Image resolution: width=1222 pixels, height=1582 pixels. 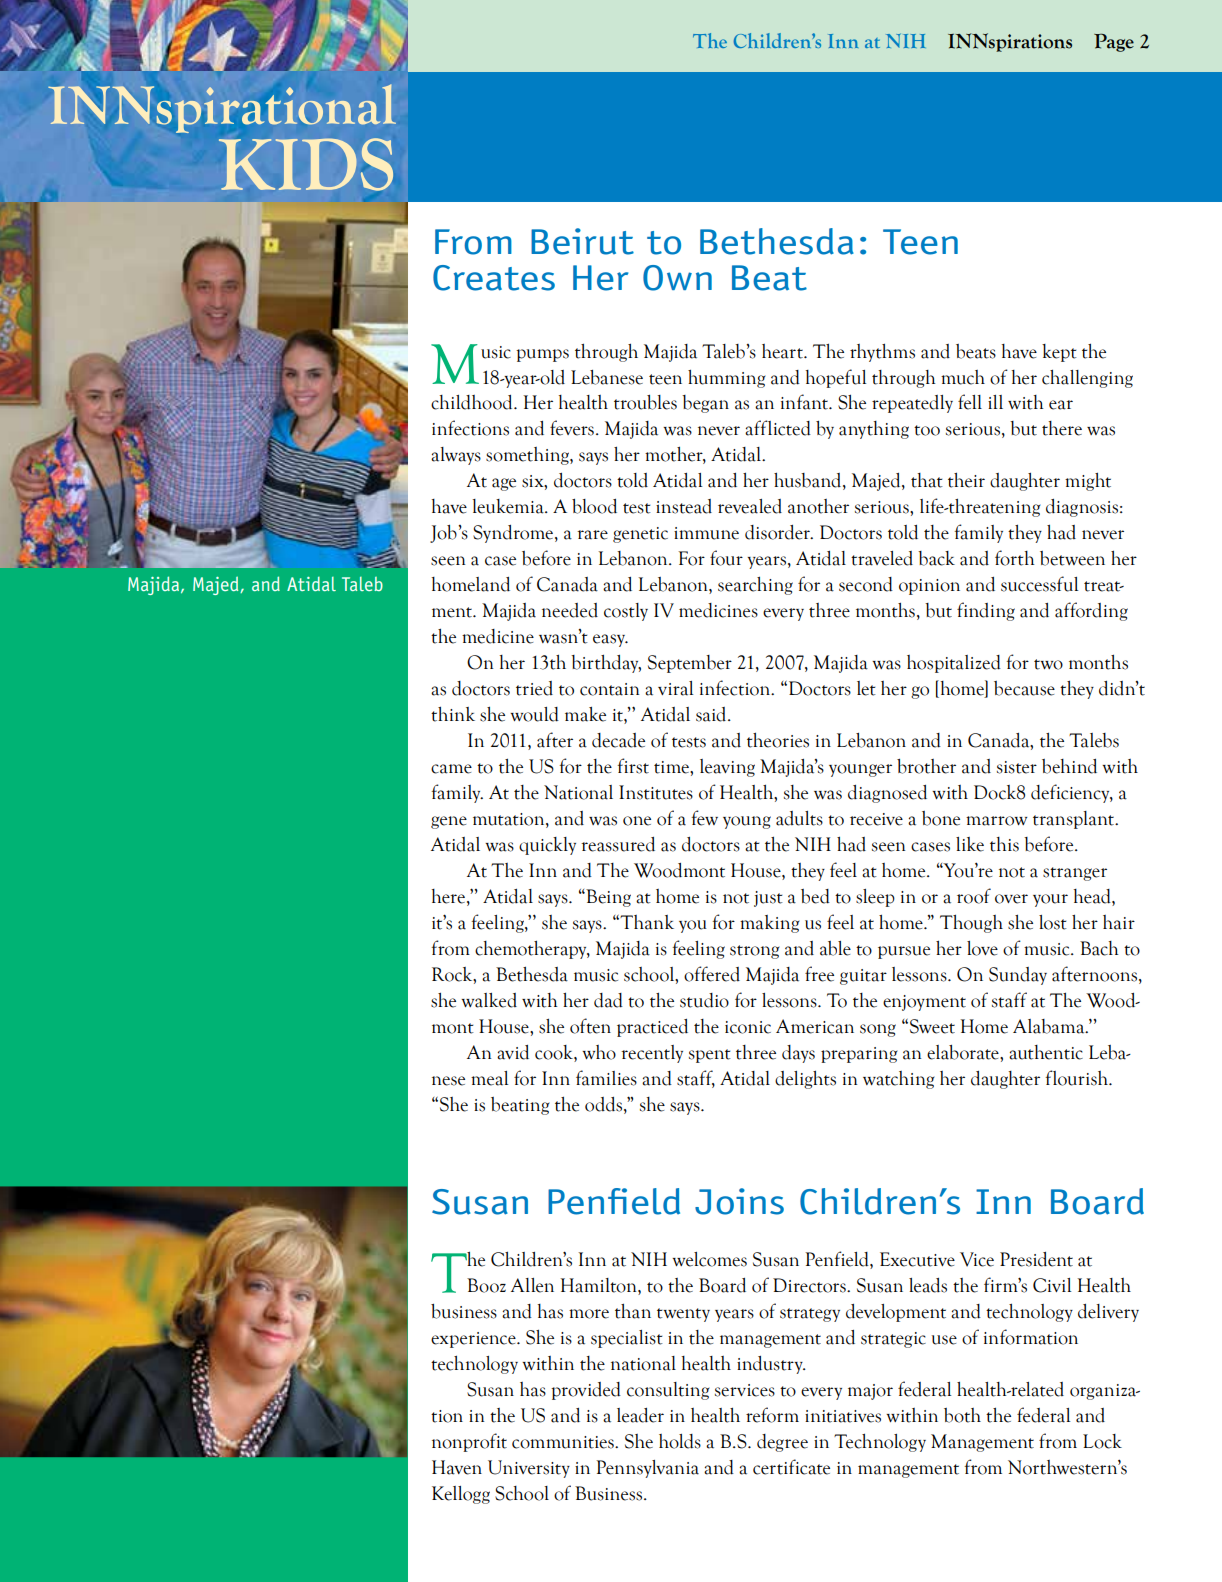 What do you see at coordinates (582, 241) in the screenshot?
I see `Beirut` at bounding box center [582, 241].
